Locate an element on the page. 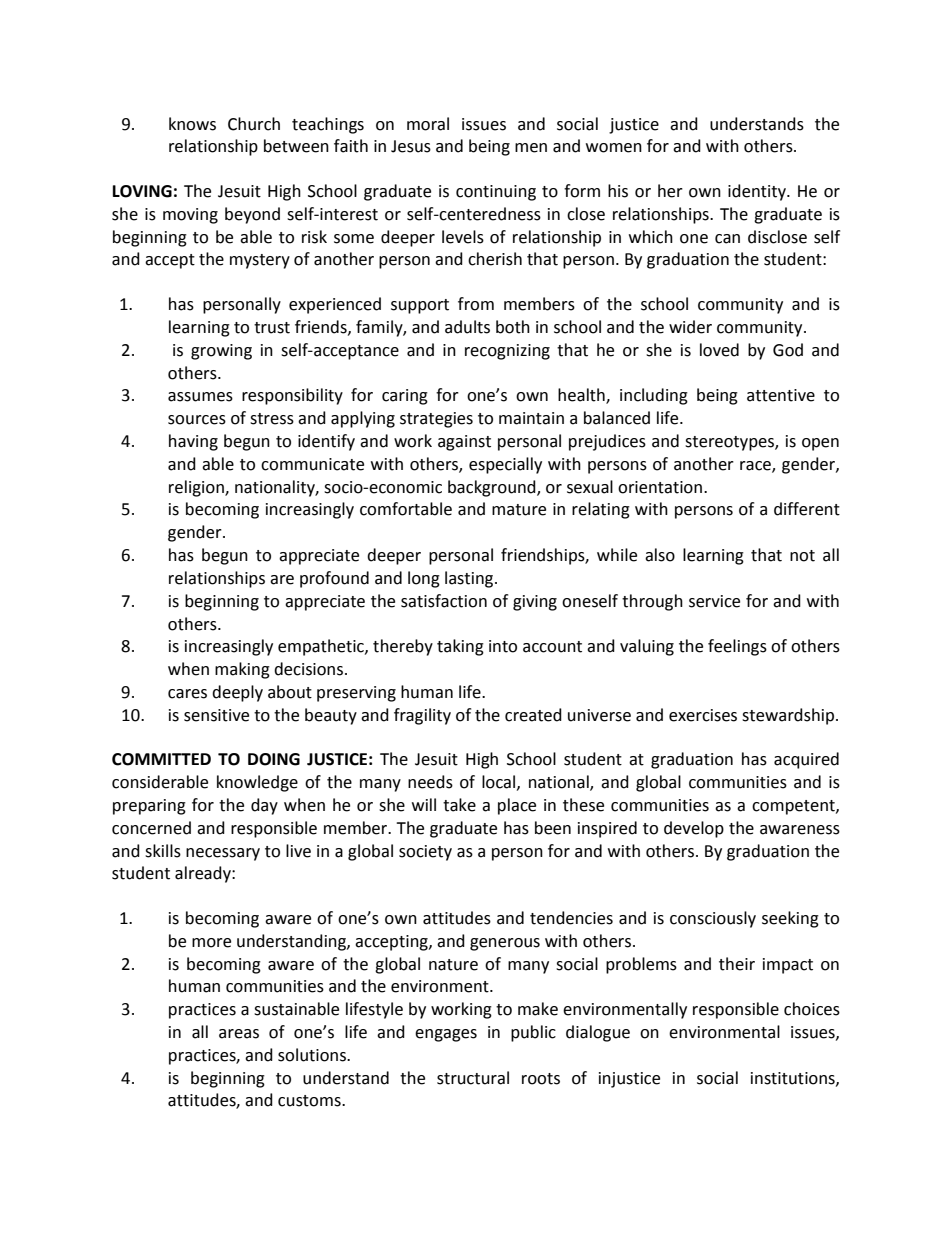  identity is located at coordinates (758, 192).
